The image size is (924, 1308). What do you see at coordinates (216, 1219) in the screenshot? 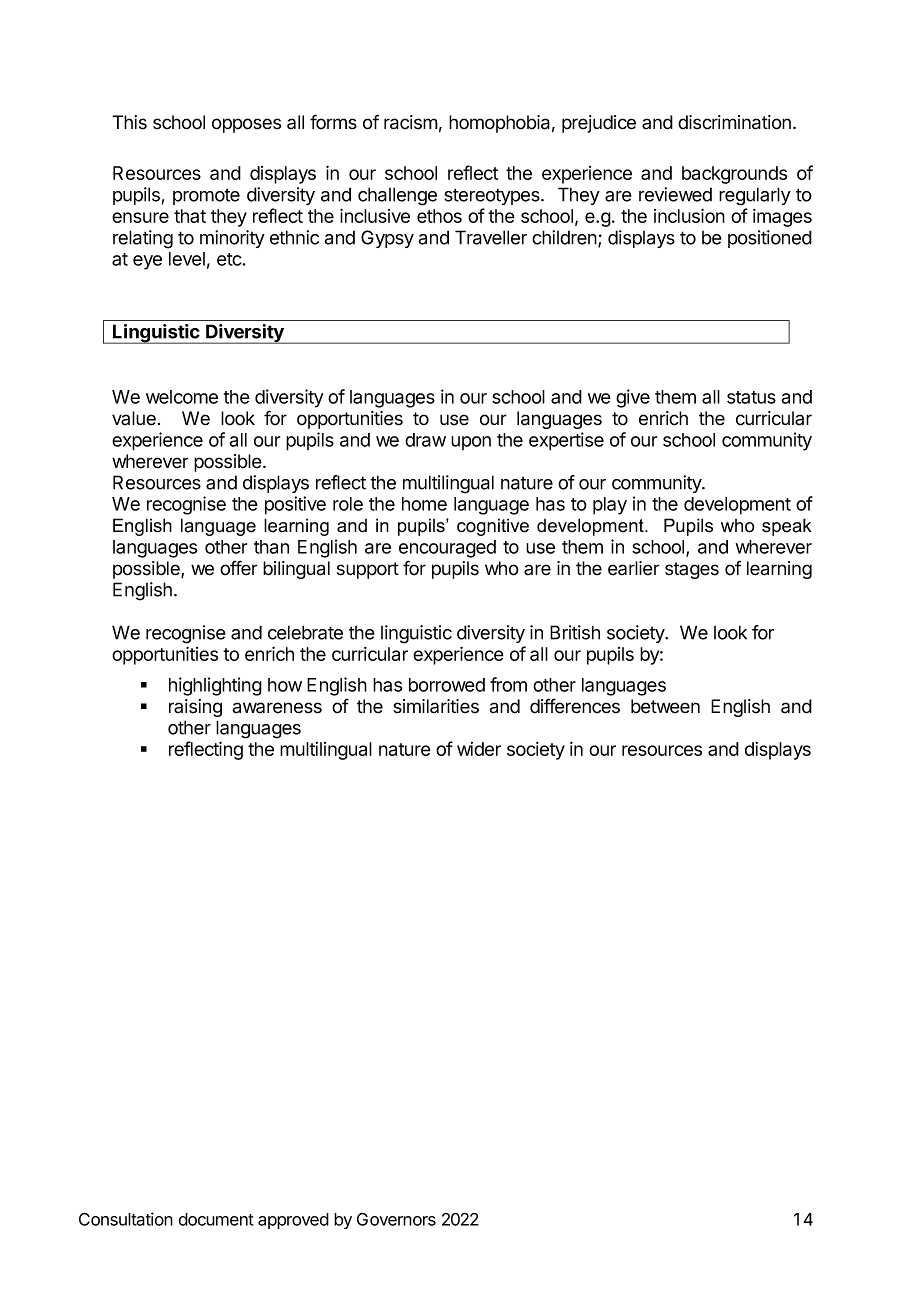
I see `document` at bounding box center [216, 1219].
